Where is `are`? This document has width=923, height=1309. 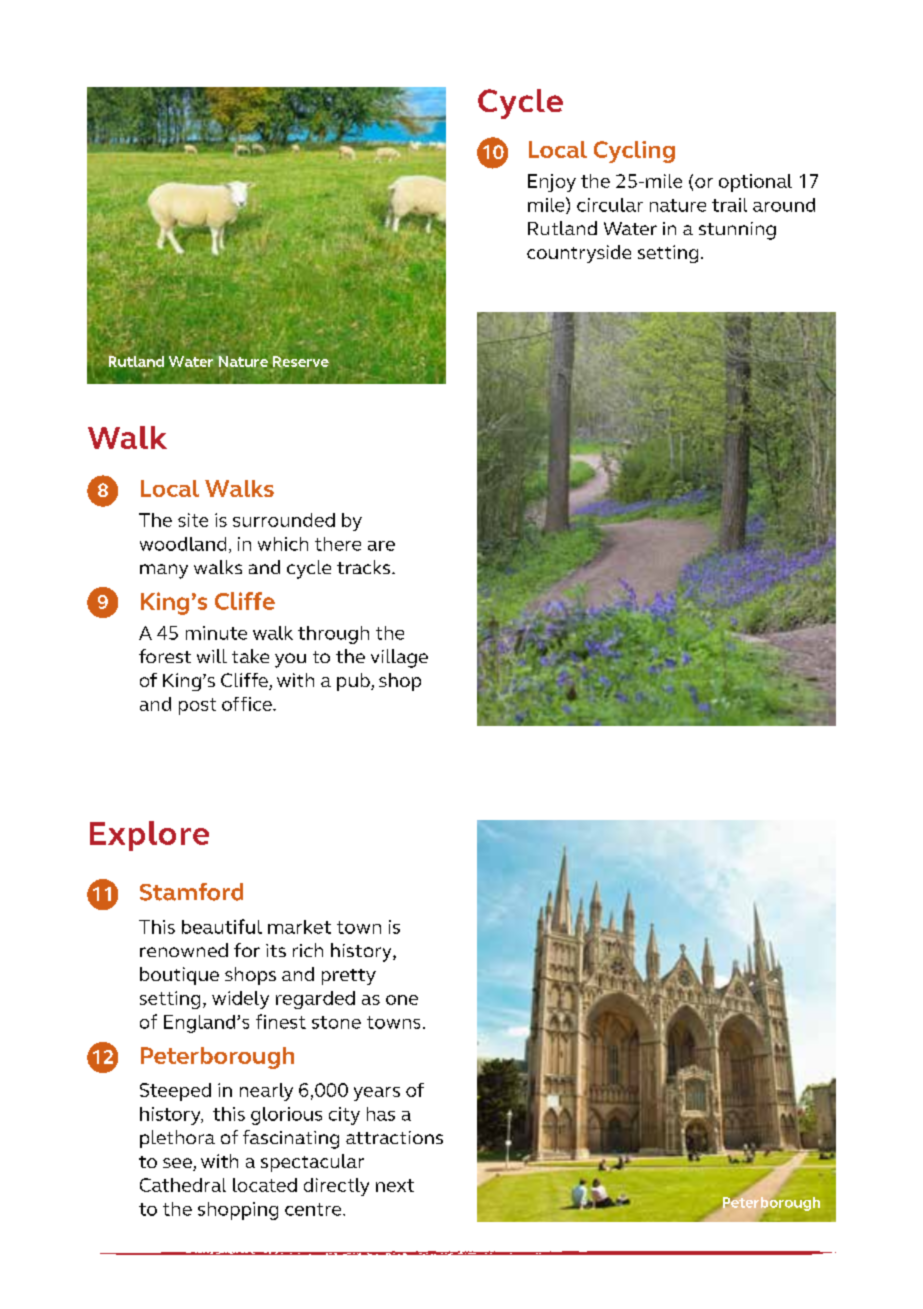
are is located at coordinates (381, 546).
